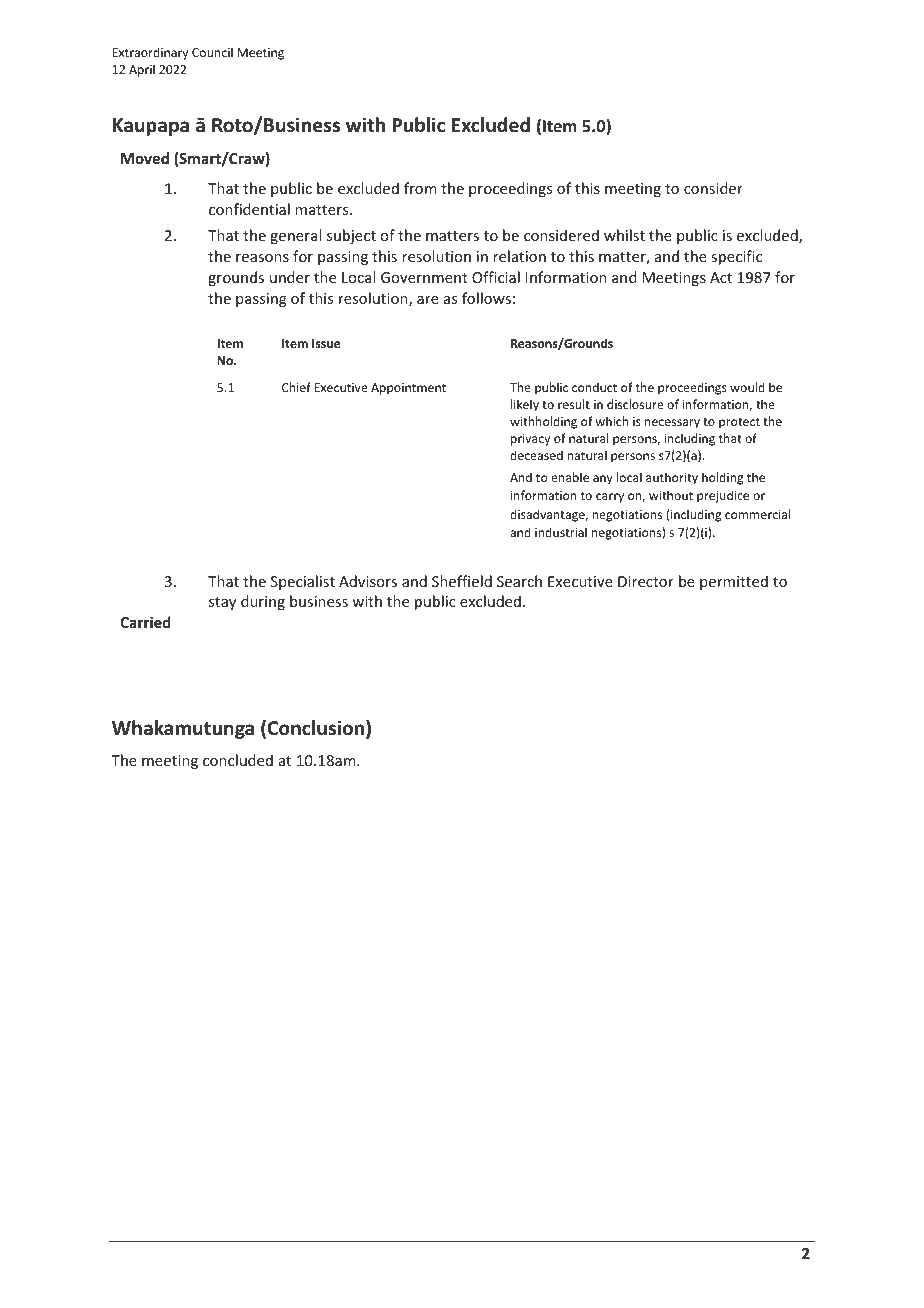 This page has height=1308, width=924. What do you see at coordinates (734, 582) in the page?
I see `permitted` at bounding box center [734, 582].
